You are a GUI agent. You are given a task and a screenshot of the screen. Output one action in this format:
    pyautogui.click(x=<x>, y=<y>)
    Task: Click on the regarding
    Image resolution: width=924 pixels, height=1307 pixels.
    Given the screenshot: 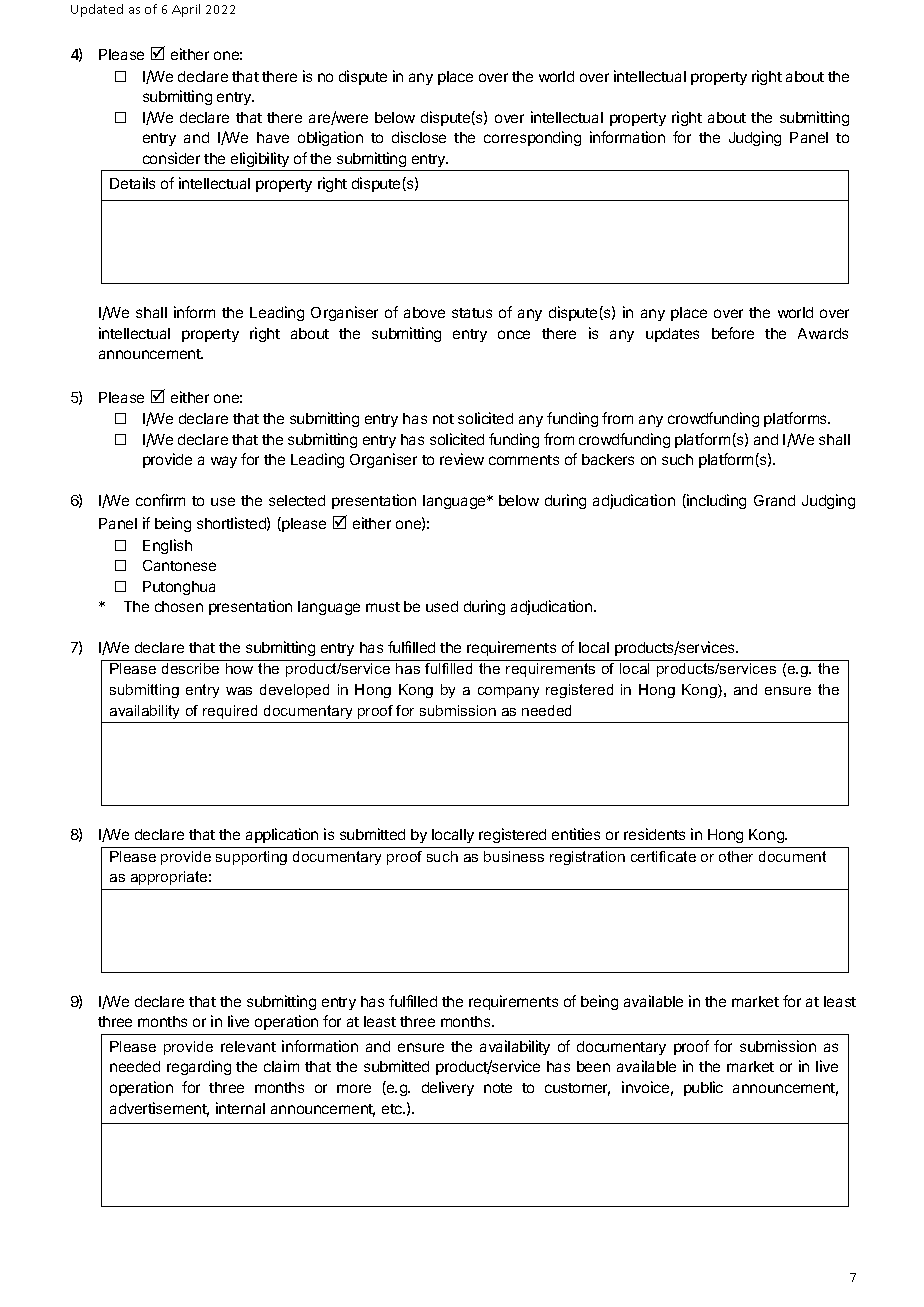 What is the action you would take?
    pyautogui.click(x=199, y=1067)
